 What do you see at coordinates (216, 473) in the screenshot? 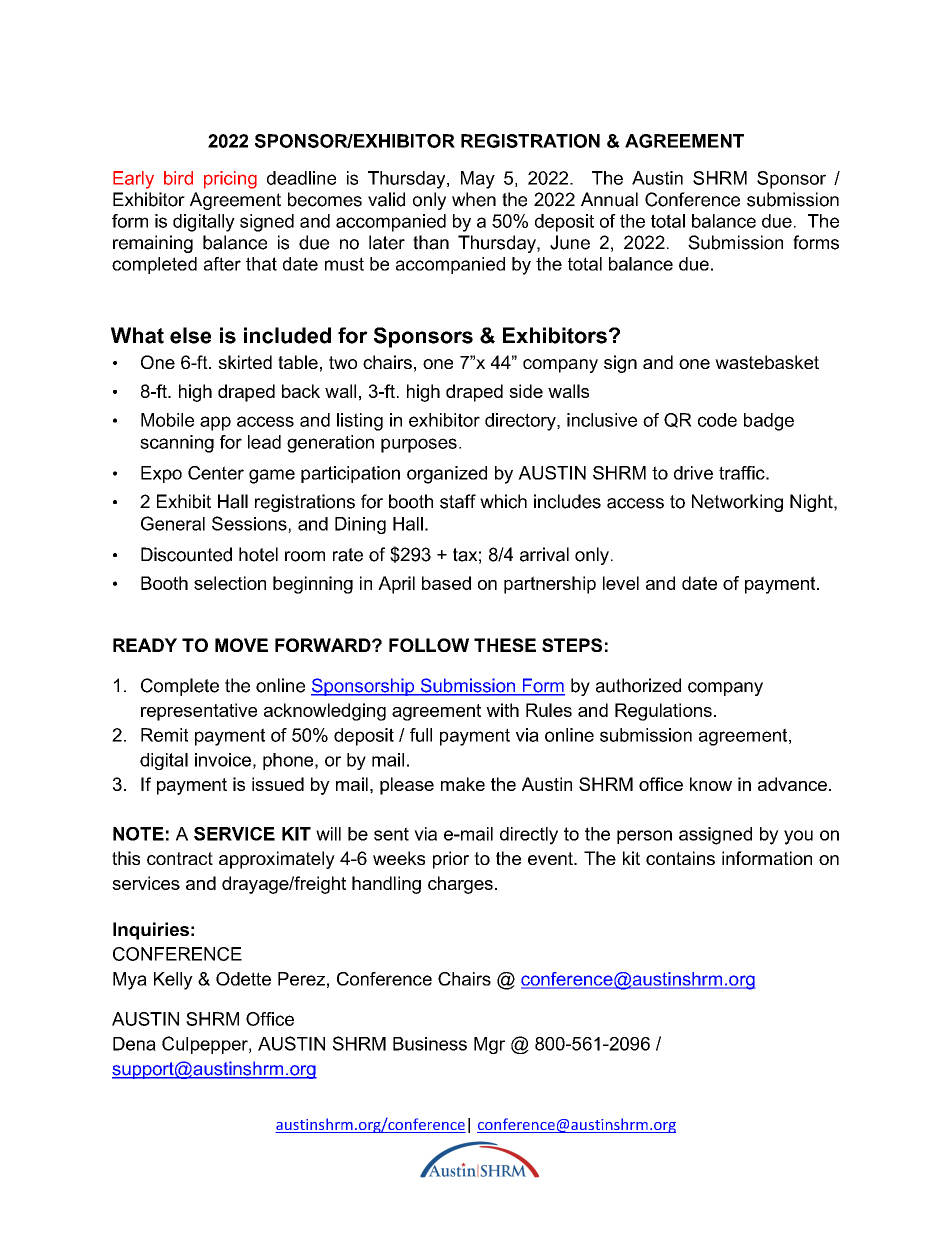
I see `Center` at bounding box center [216, 473].
